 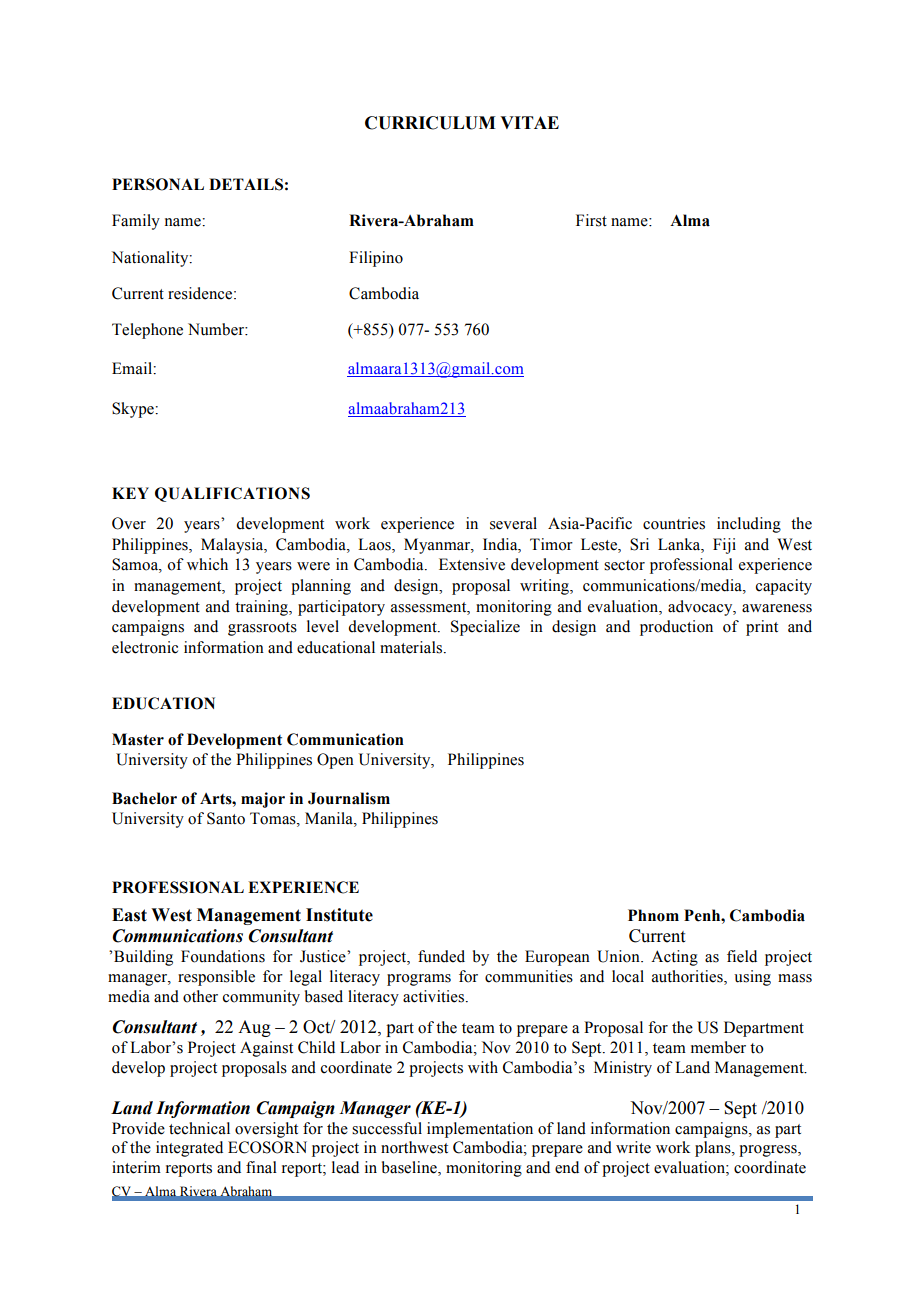 What do you see at coordinates (158, 184) in the screenshot?
I see `PERSONAL` at bounding box center [158, 184].
